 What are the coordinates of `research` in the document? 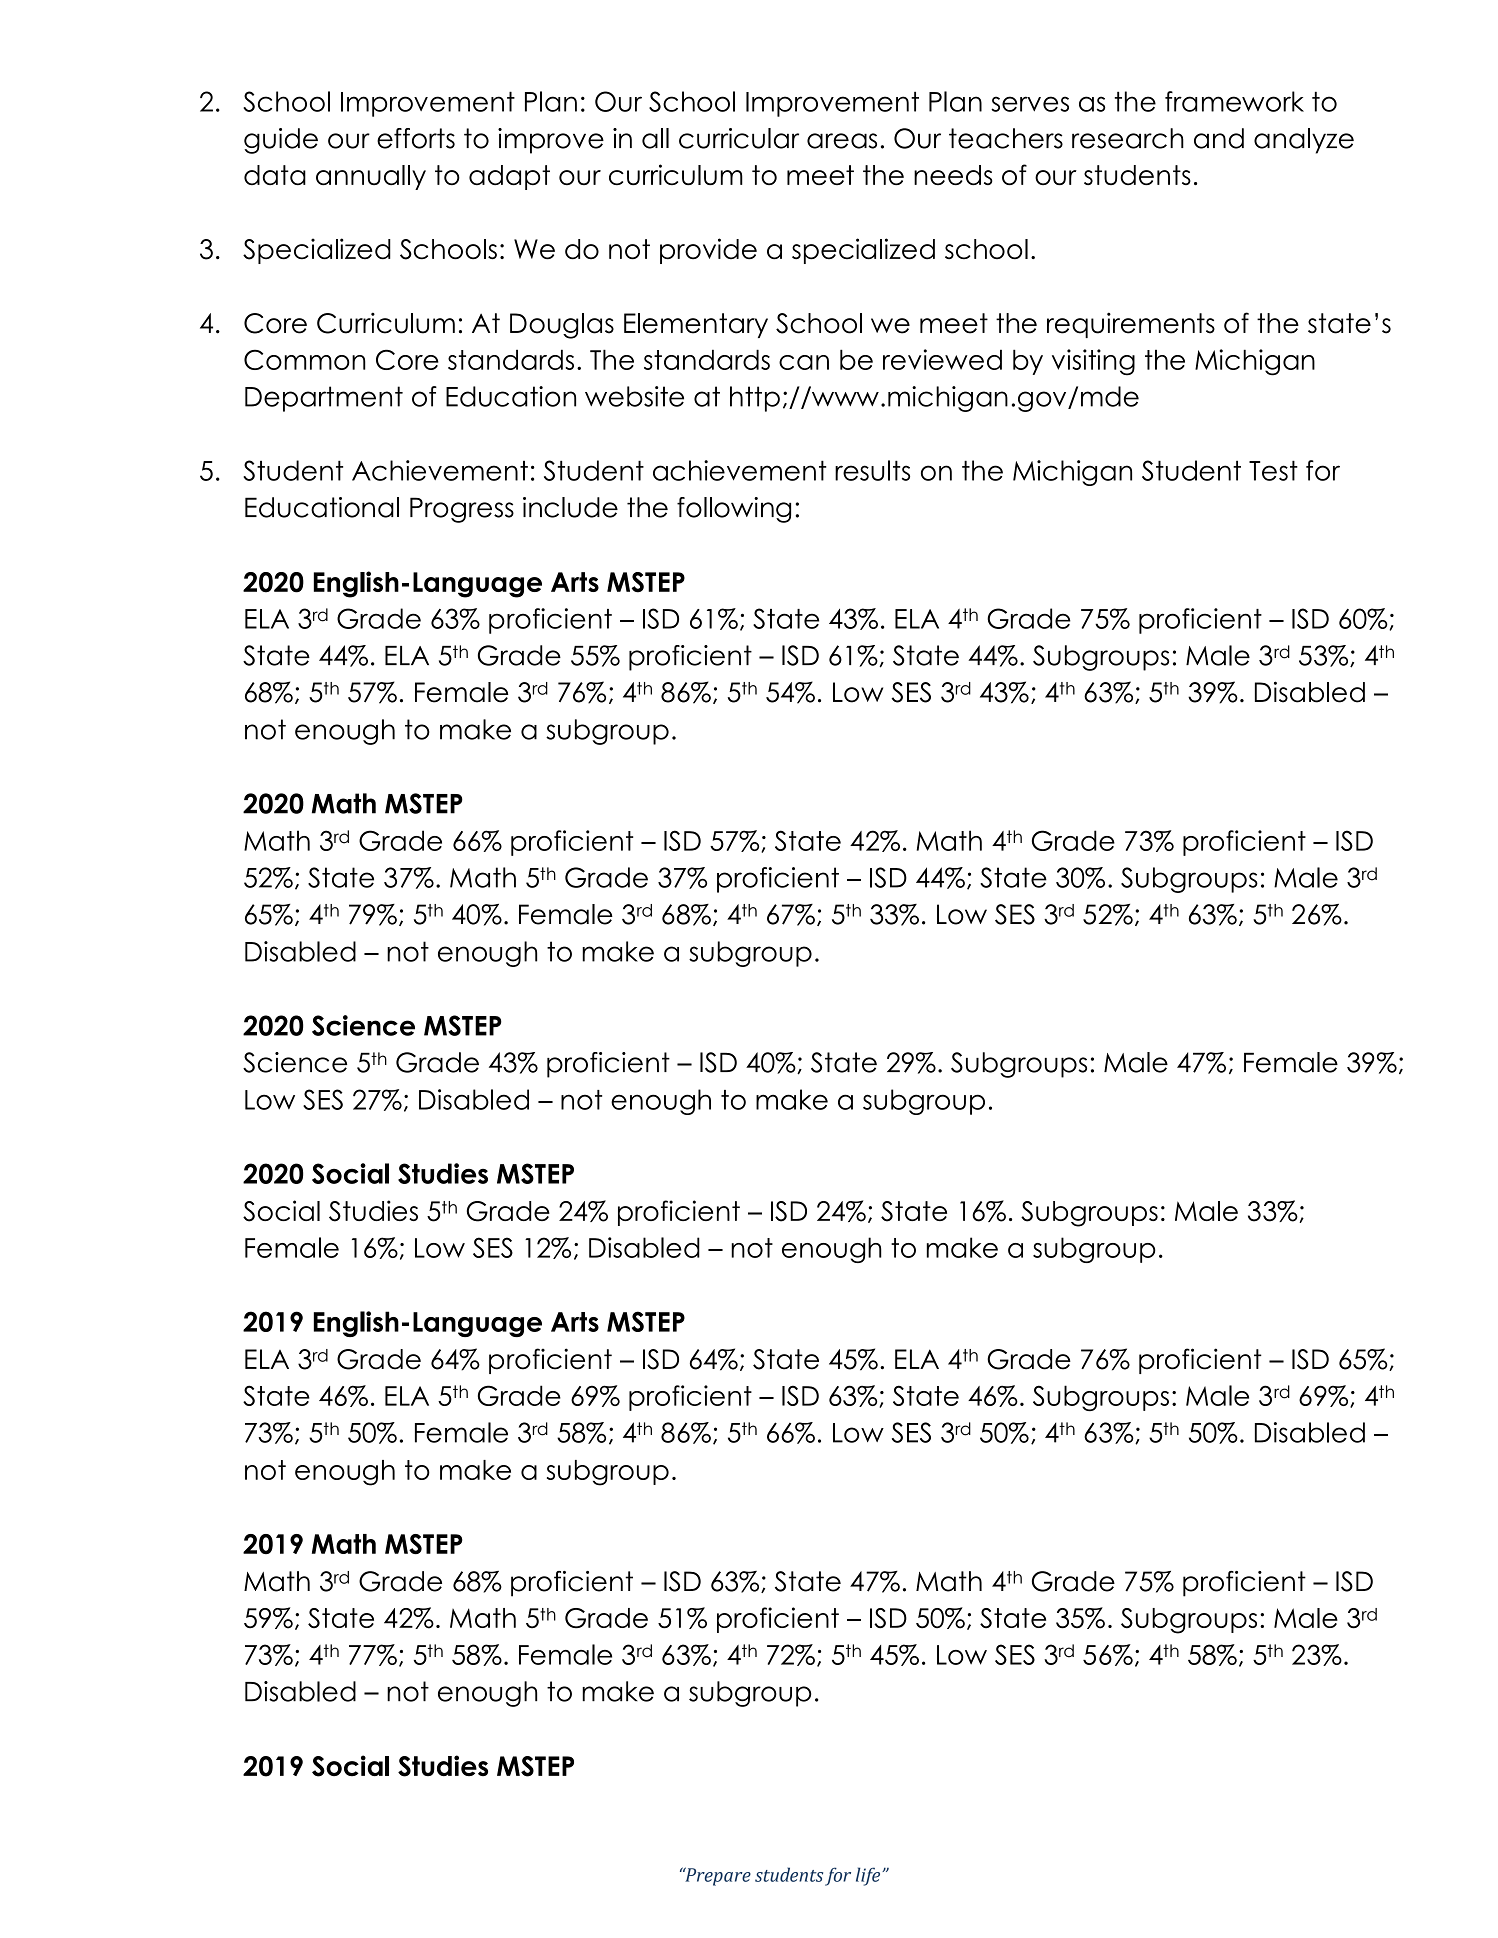 It's located at (1128, 138).
